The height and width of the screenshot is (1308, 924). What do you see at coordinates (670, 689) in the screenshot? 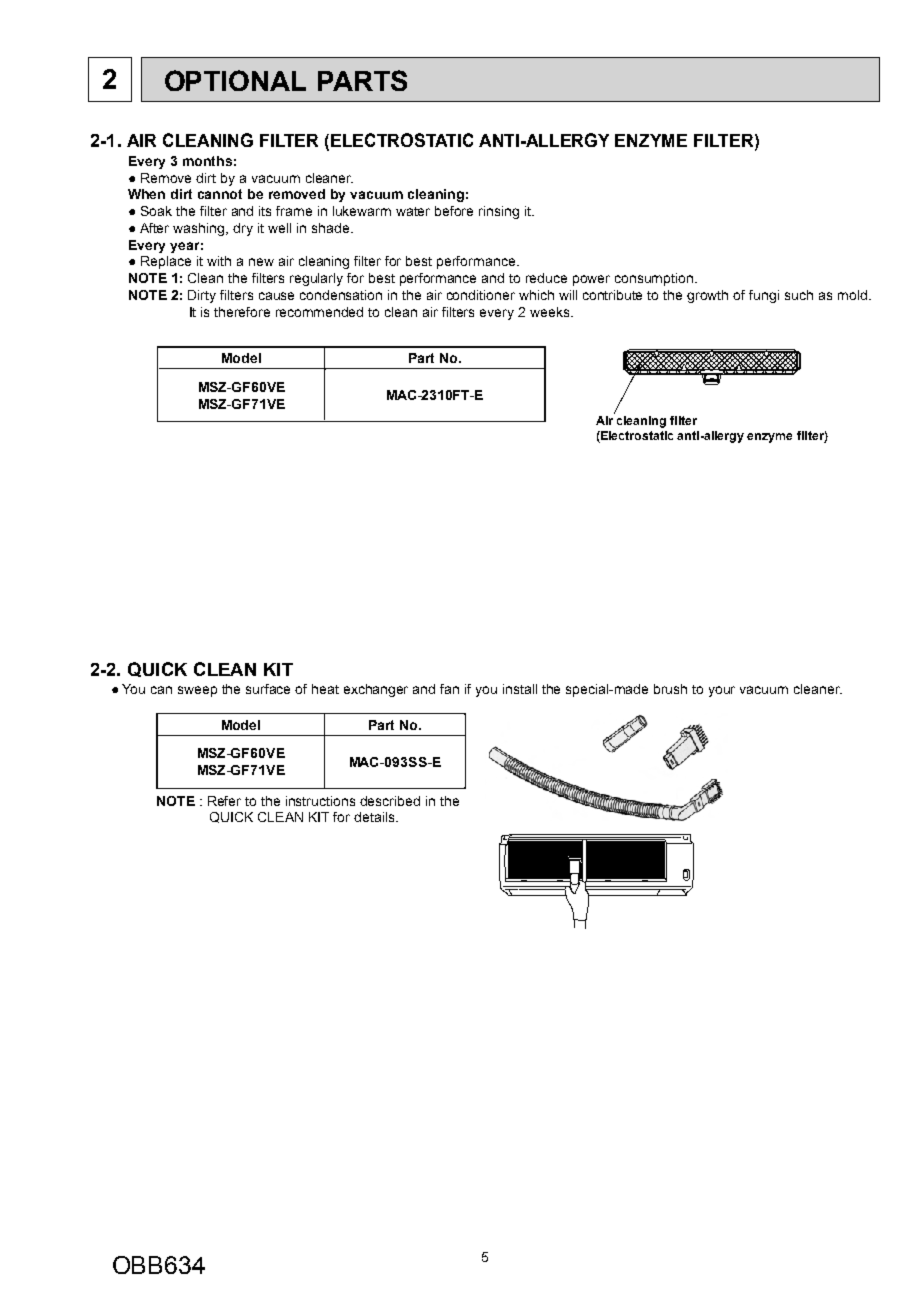
I see `brush` at bounding box center [670, 689].
